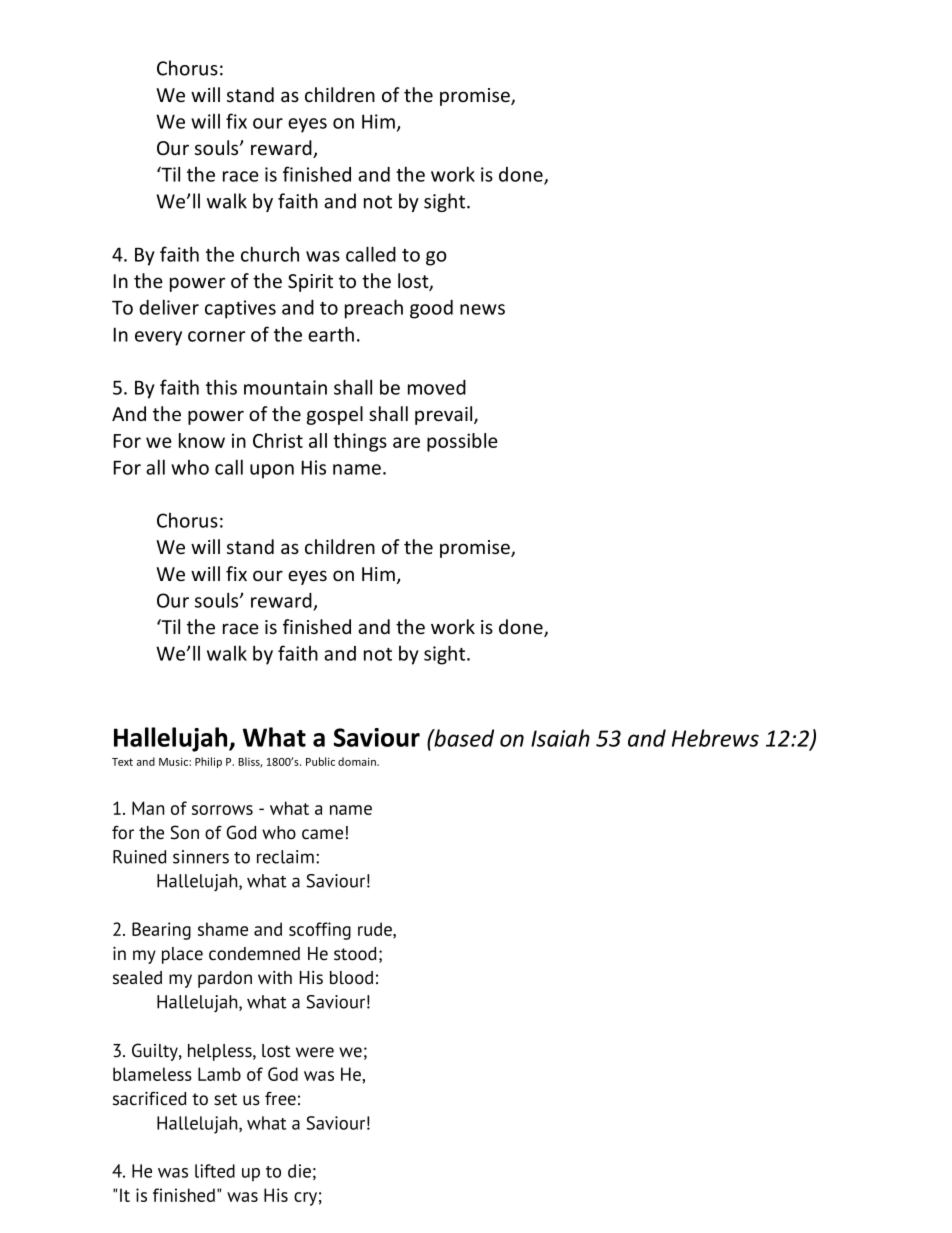 The width and height of the document is (952, 1233). Describe the element at coordinates (215, 1171) in the document. I see `lifted` at that location.
